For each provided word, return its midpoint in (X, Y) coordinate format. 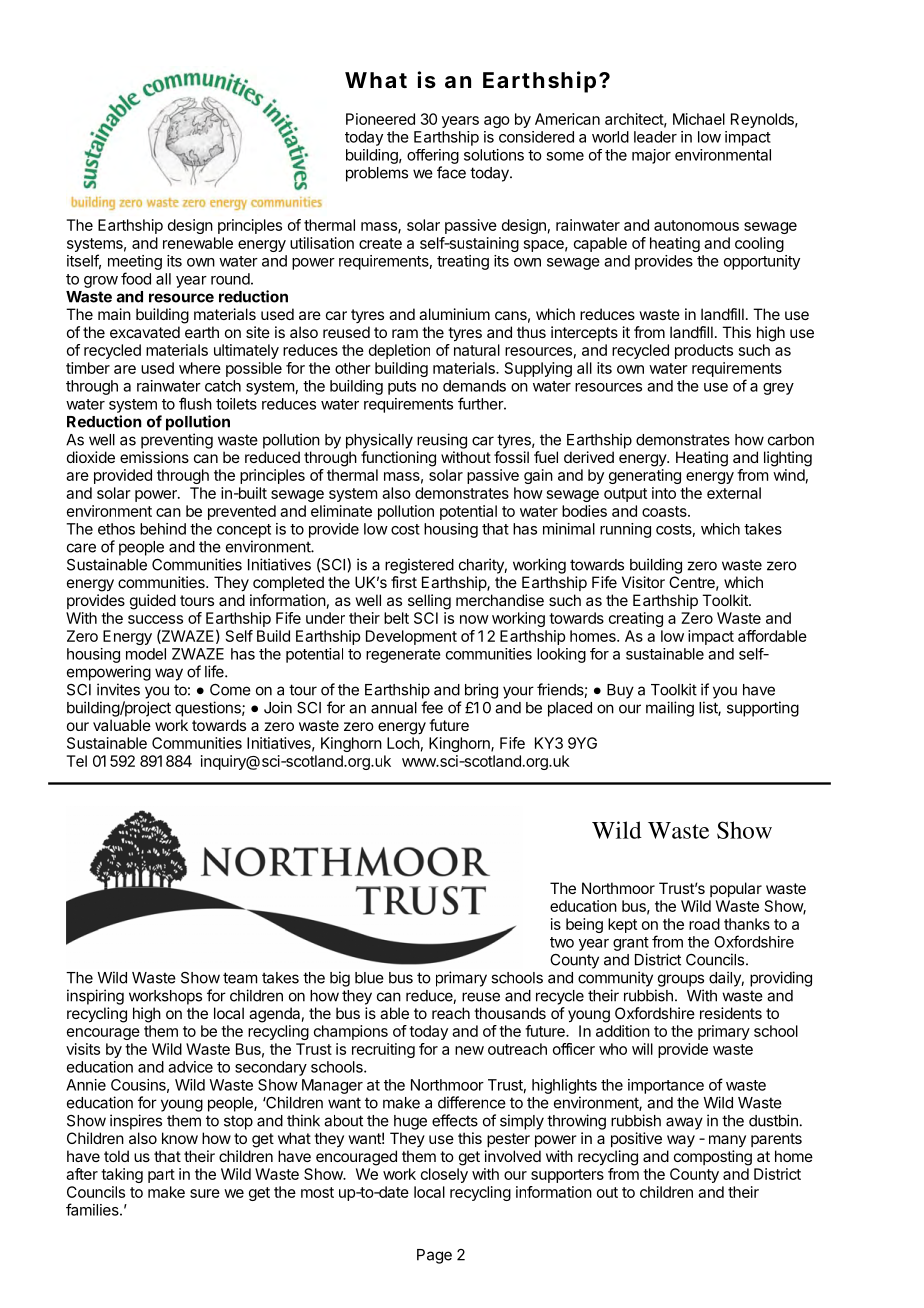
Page (434, 1256)
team (240, 978)
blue (369, 978)
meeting (135, 262)
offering (433, 156)
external (734, 493)
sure (205, 1193)
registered (419, 566)
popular (736, 889)
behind (163, 529)
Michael (699, 119)
